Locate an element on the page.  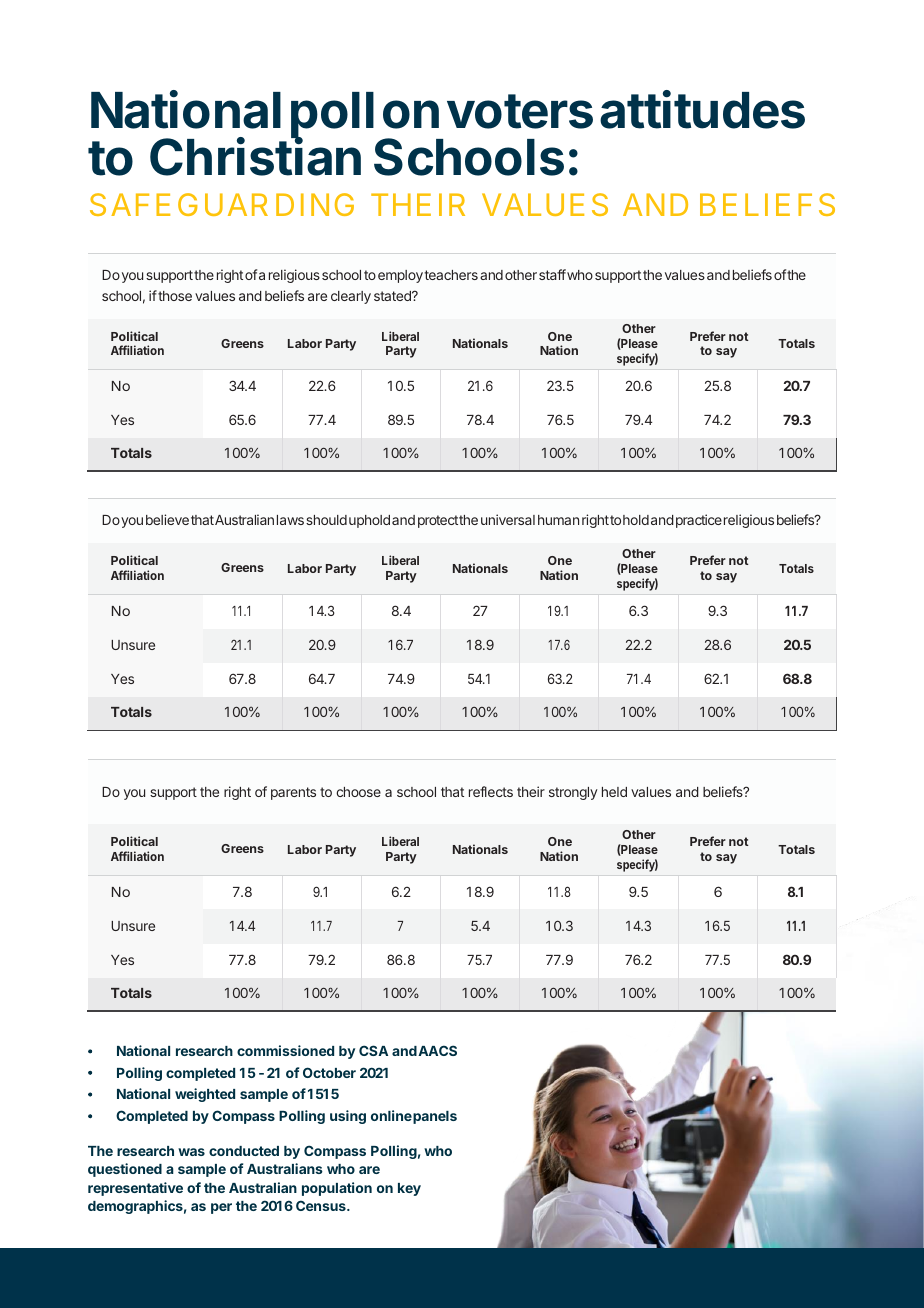
reflects is located at coordinates (491, 791).
